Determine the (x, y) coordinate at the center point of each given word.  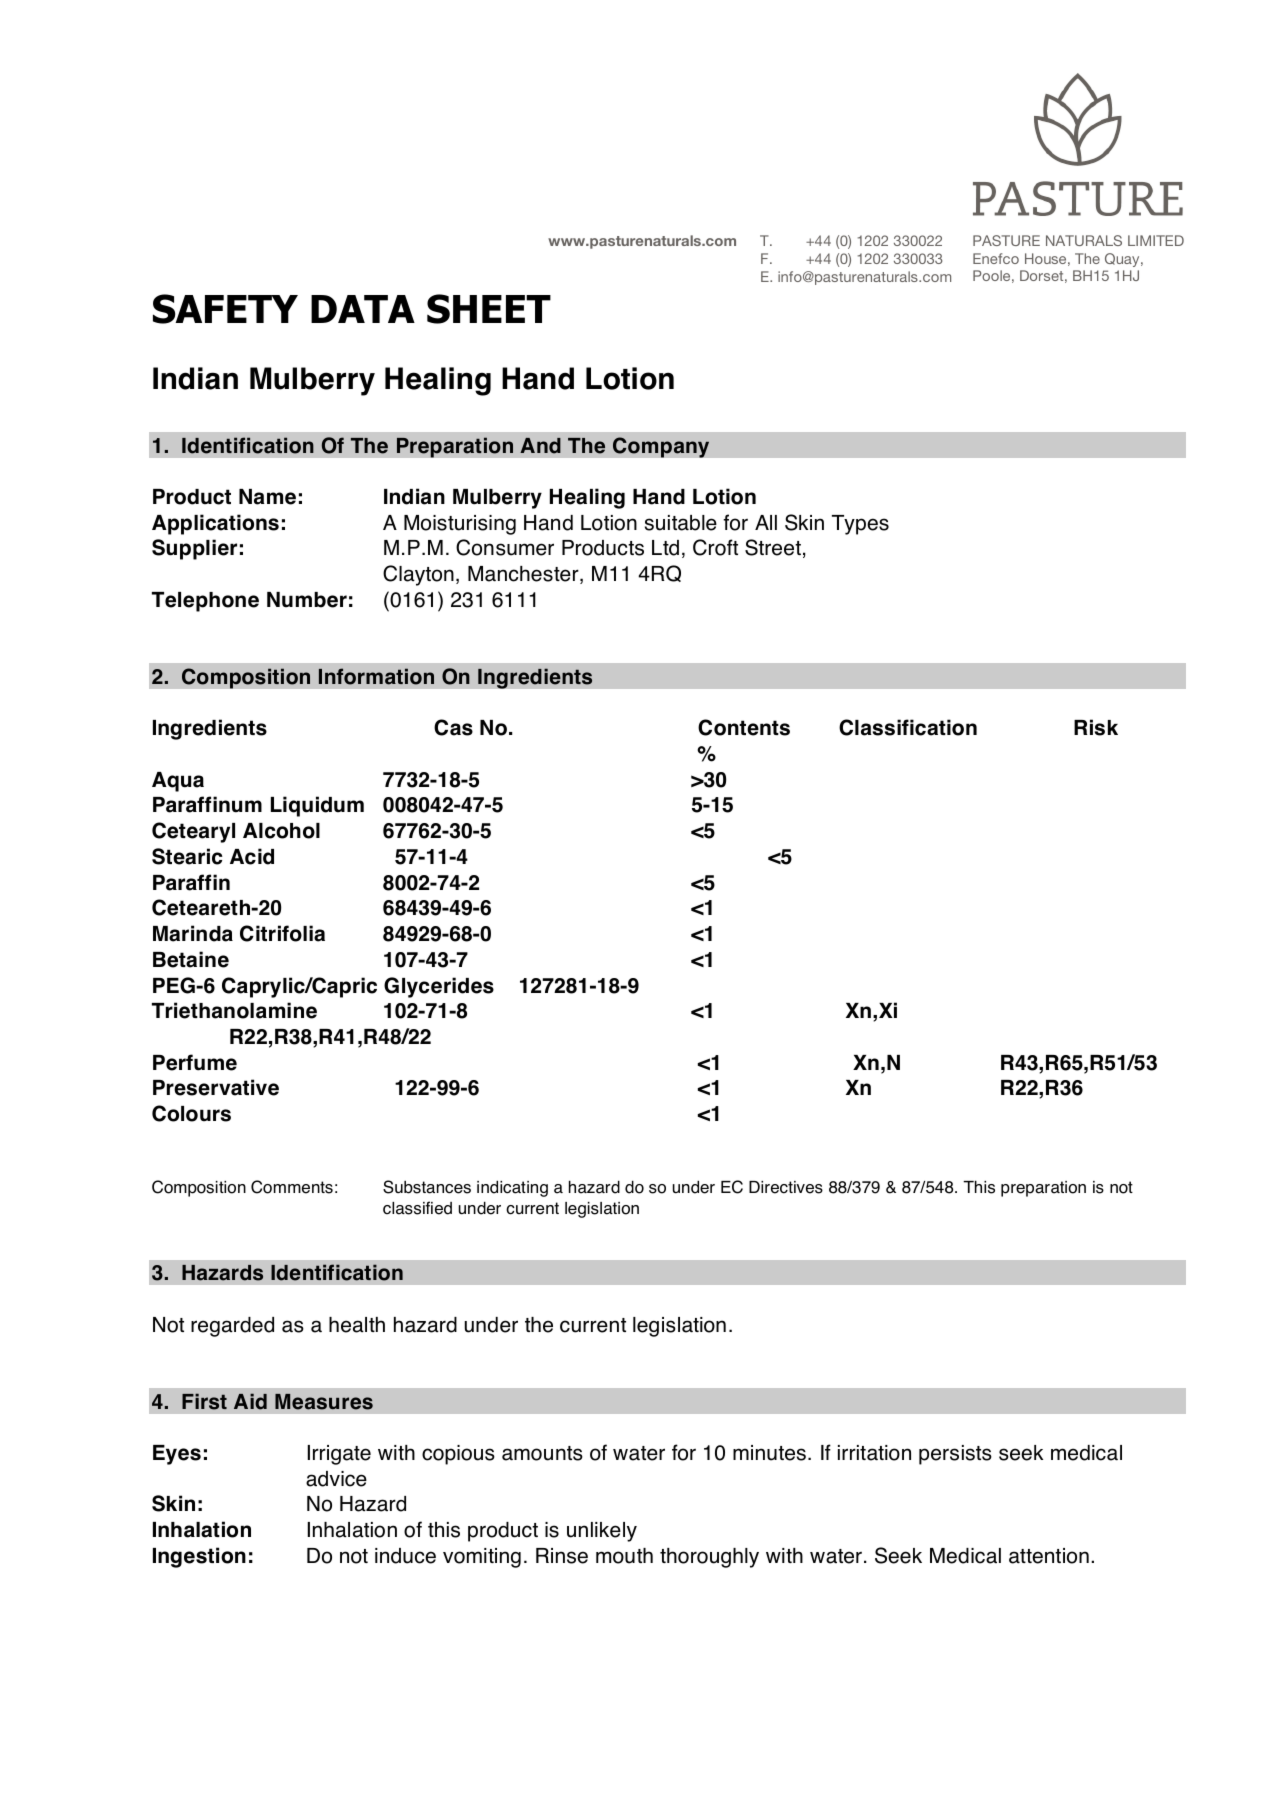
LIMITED (1156, 240)
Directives (786, 1187)
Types (860, 525)
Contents (744, 727)
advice (336, 1479)
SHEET (489, 309)
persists (955, 1455)
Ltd (665, 548)
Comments (292, 1187)
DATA (363, 309)
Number (307, 600)
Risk (1096, 727)
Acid (252, 856)
